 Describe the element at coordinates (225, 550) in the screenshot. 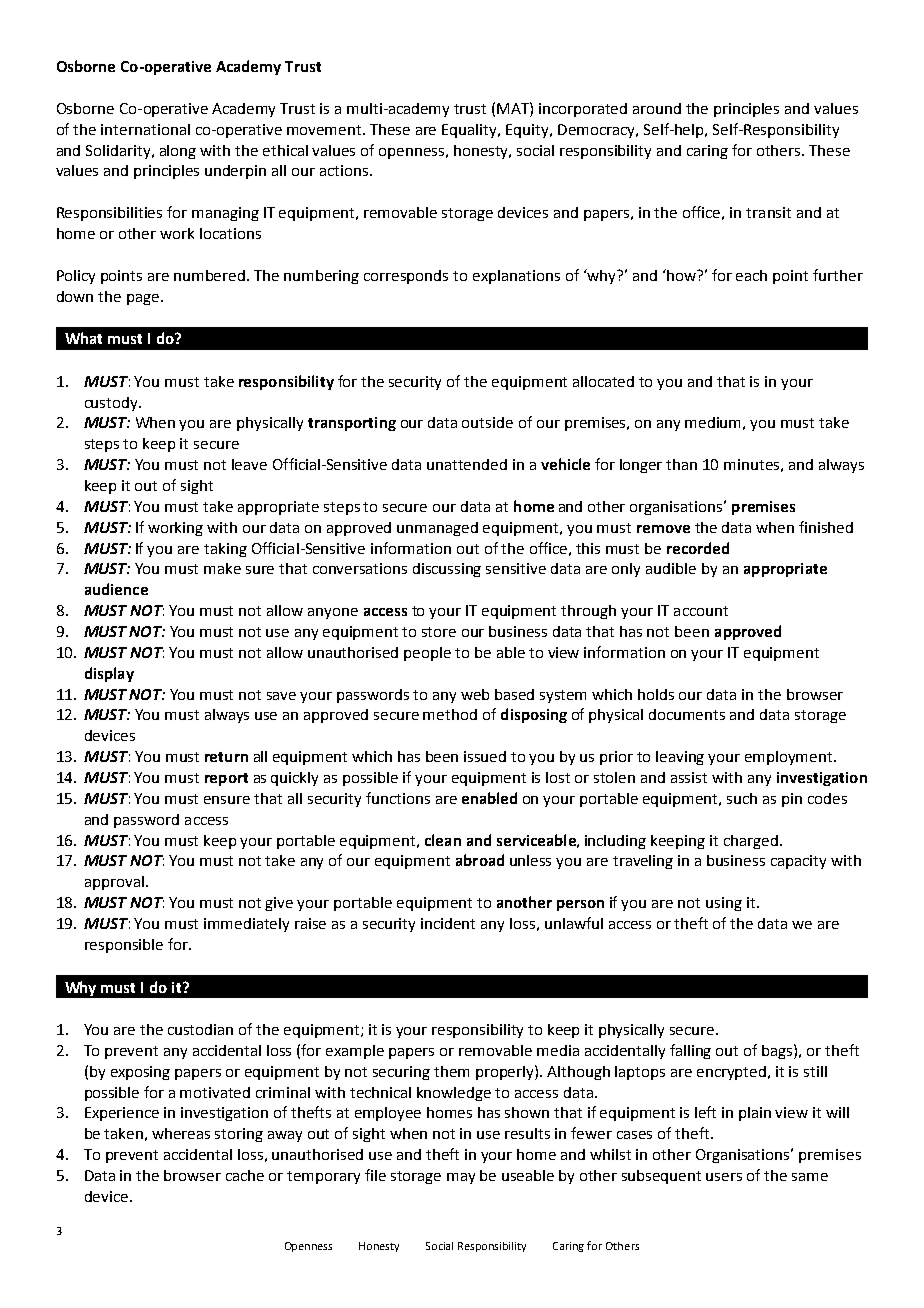

I see `taking` at that location.
